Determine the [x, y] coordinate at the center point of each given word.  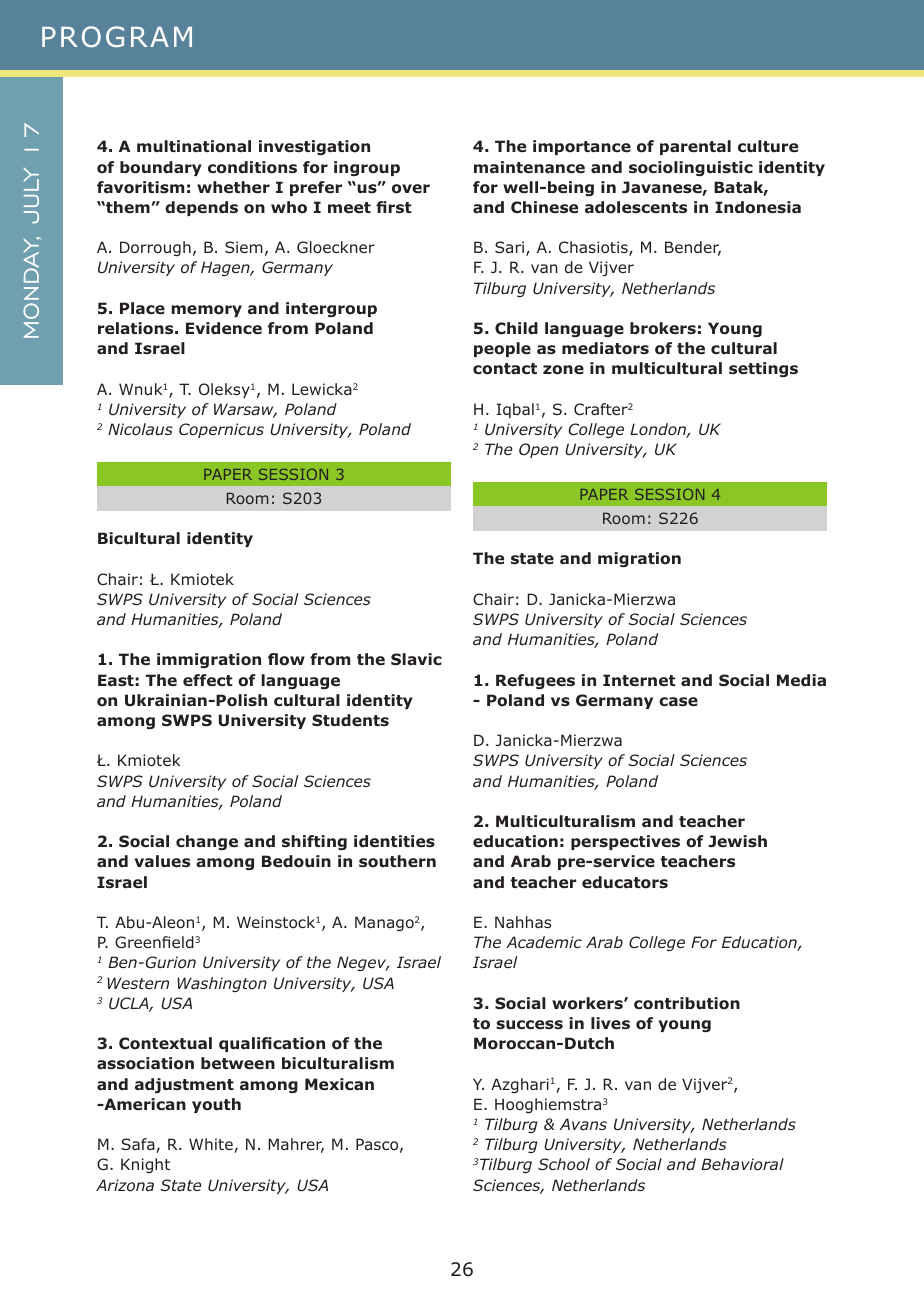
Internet [639, 680]
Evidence [224, 328]
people [502, 349]
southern [397, 861]
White [212, 1145]
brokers [663, 328]
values [162, 861]
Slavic [416, 659]
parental [695, 147]
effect [208, 680]
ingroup [367, 168]
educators [625, 882]
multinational [194, 146]
